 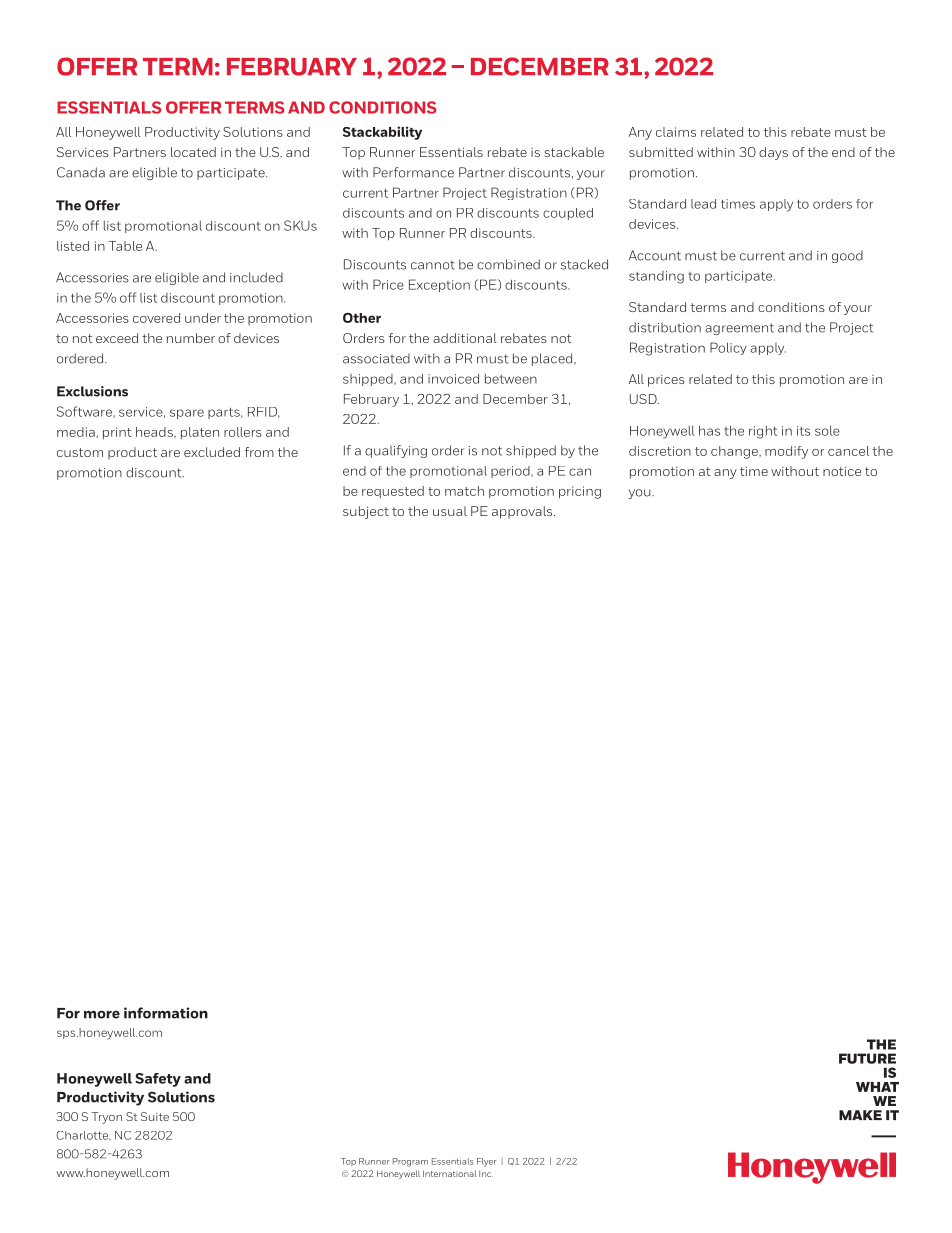 What do you see at coordinates (410, 1162) in the page?
I see `Program` at bounding box center [410, 1162].
